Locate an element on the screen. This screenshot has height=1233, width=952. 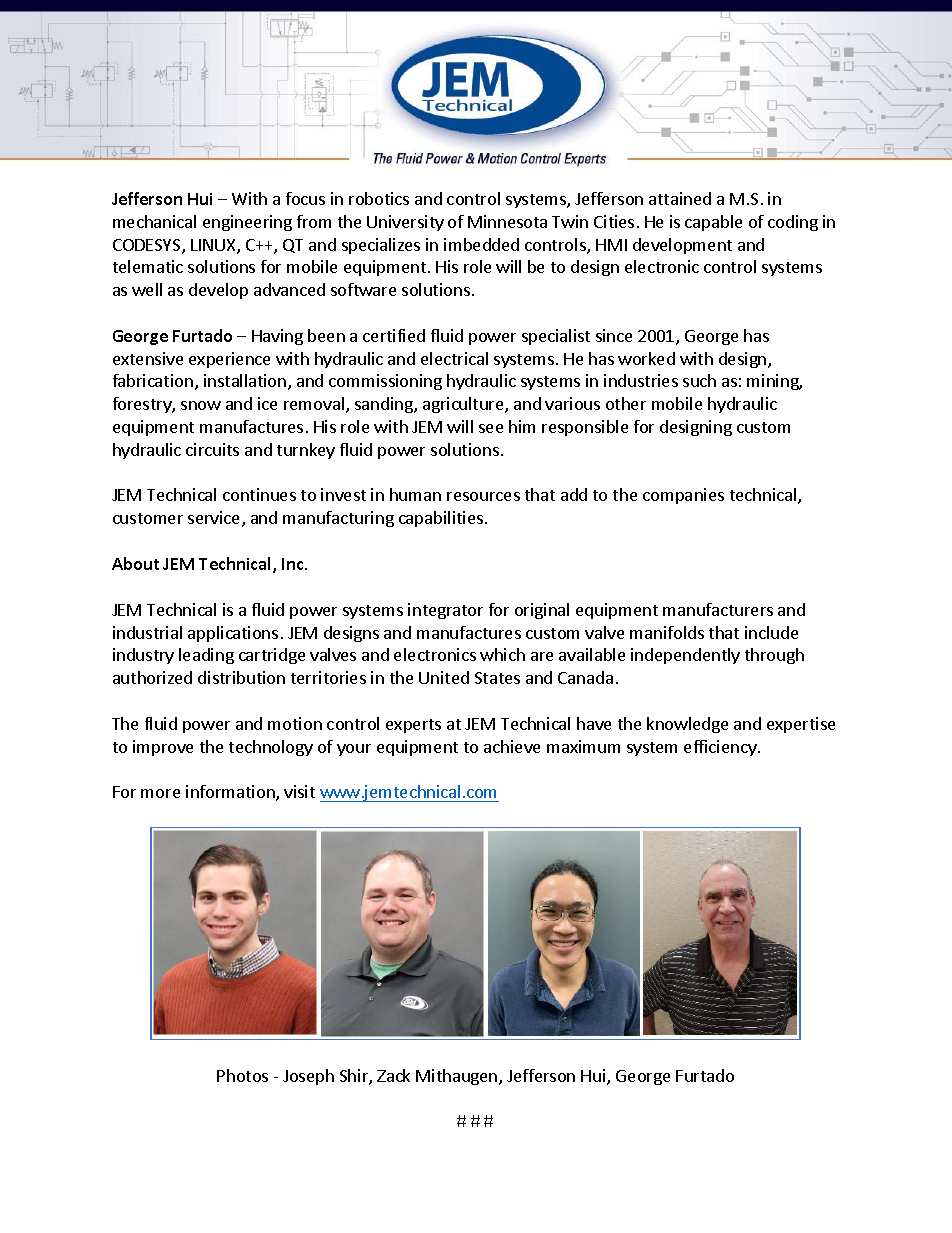
capable is located at coordinates (713, 223).
